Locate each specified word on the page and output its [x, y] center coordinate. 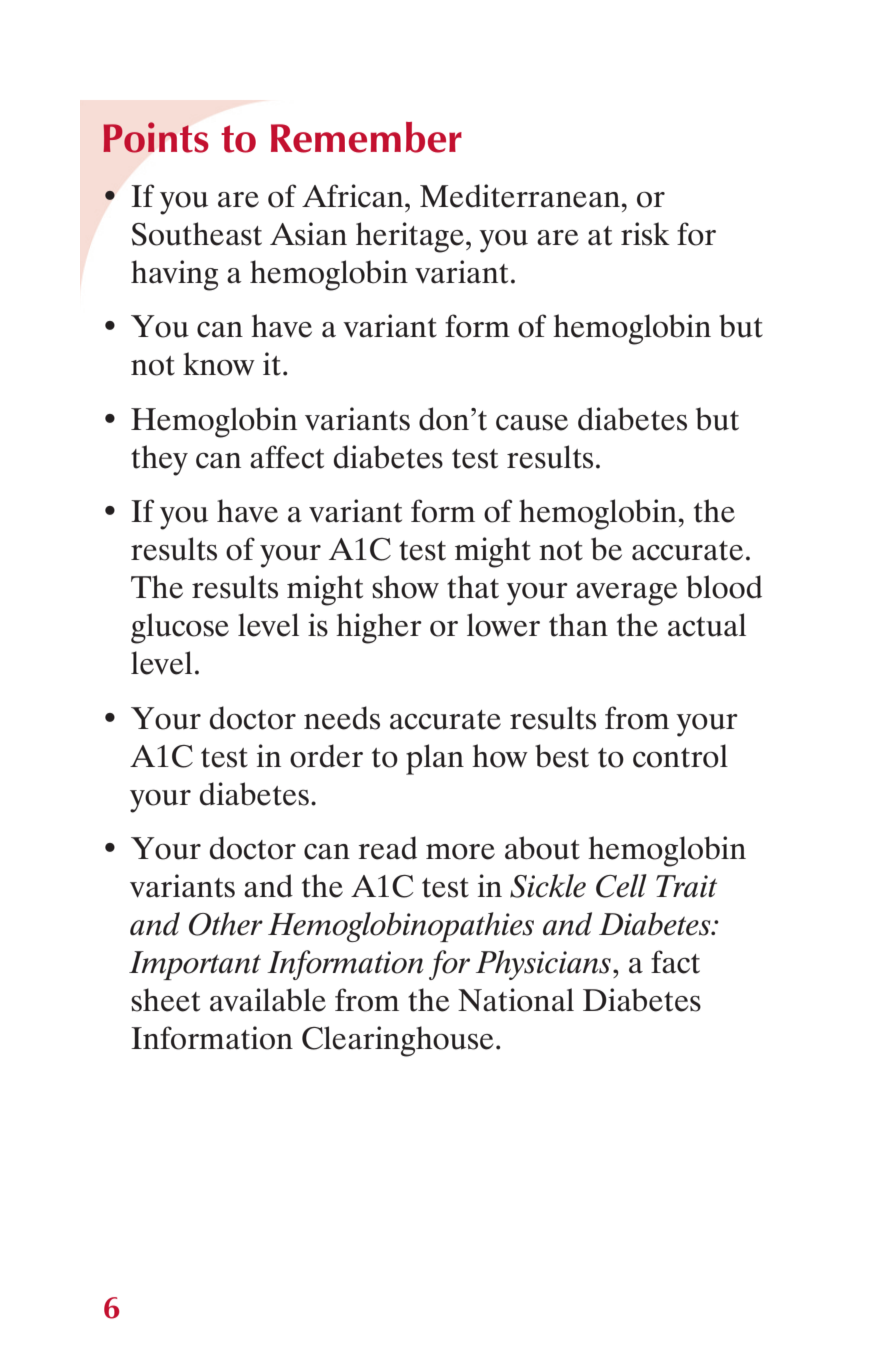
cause [532, 422]
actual [707, 625]
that [473, 587]
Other [226, 924]
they [159, 460]
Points [155, 137]
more [460, 852]
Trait [686, 886]
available [268, 1000]
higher [379, 628]
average [627, 594]
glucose [180, 628]
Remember [366, 137]
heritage [410, 237]
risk [645, 234]
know [219, 364]
